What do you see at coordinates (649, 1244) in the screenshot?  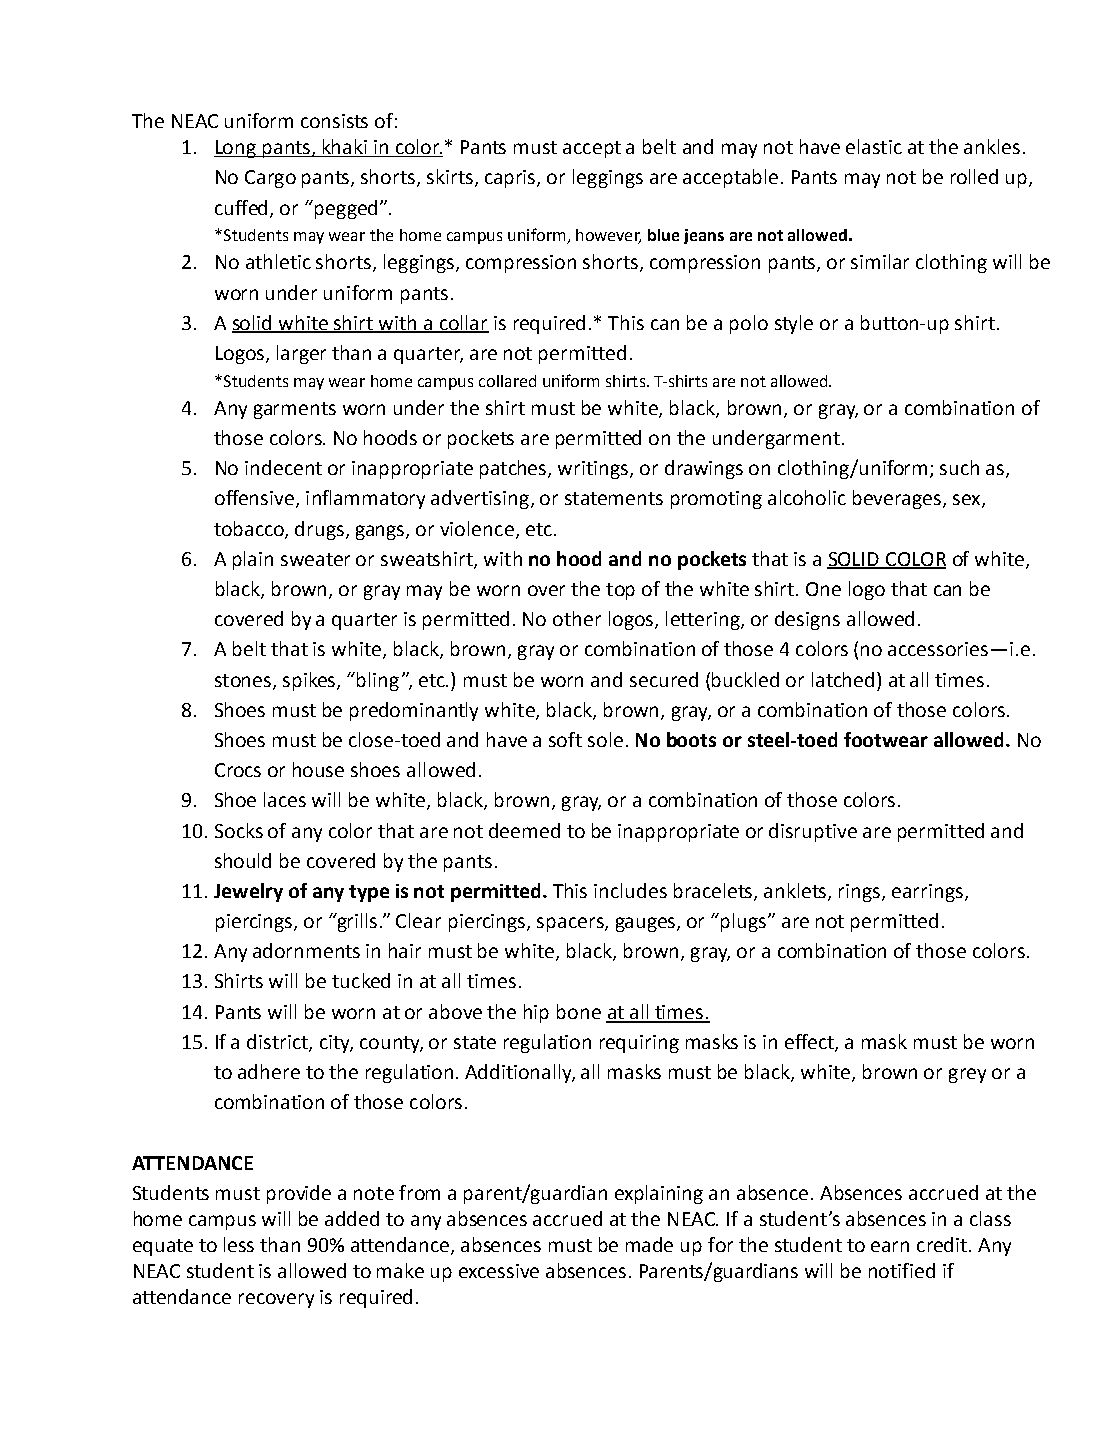 I see `made` at bounding box center [649, 1244].
